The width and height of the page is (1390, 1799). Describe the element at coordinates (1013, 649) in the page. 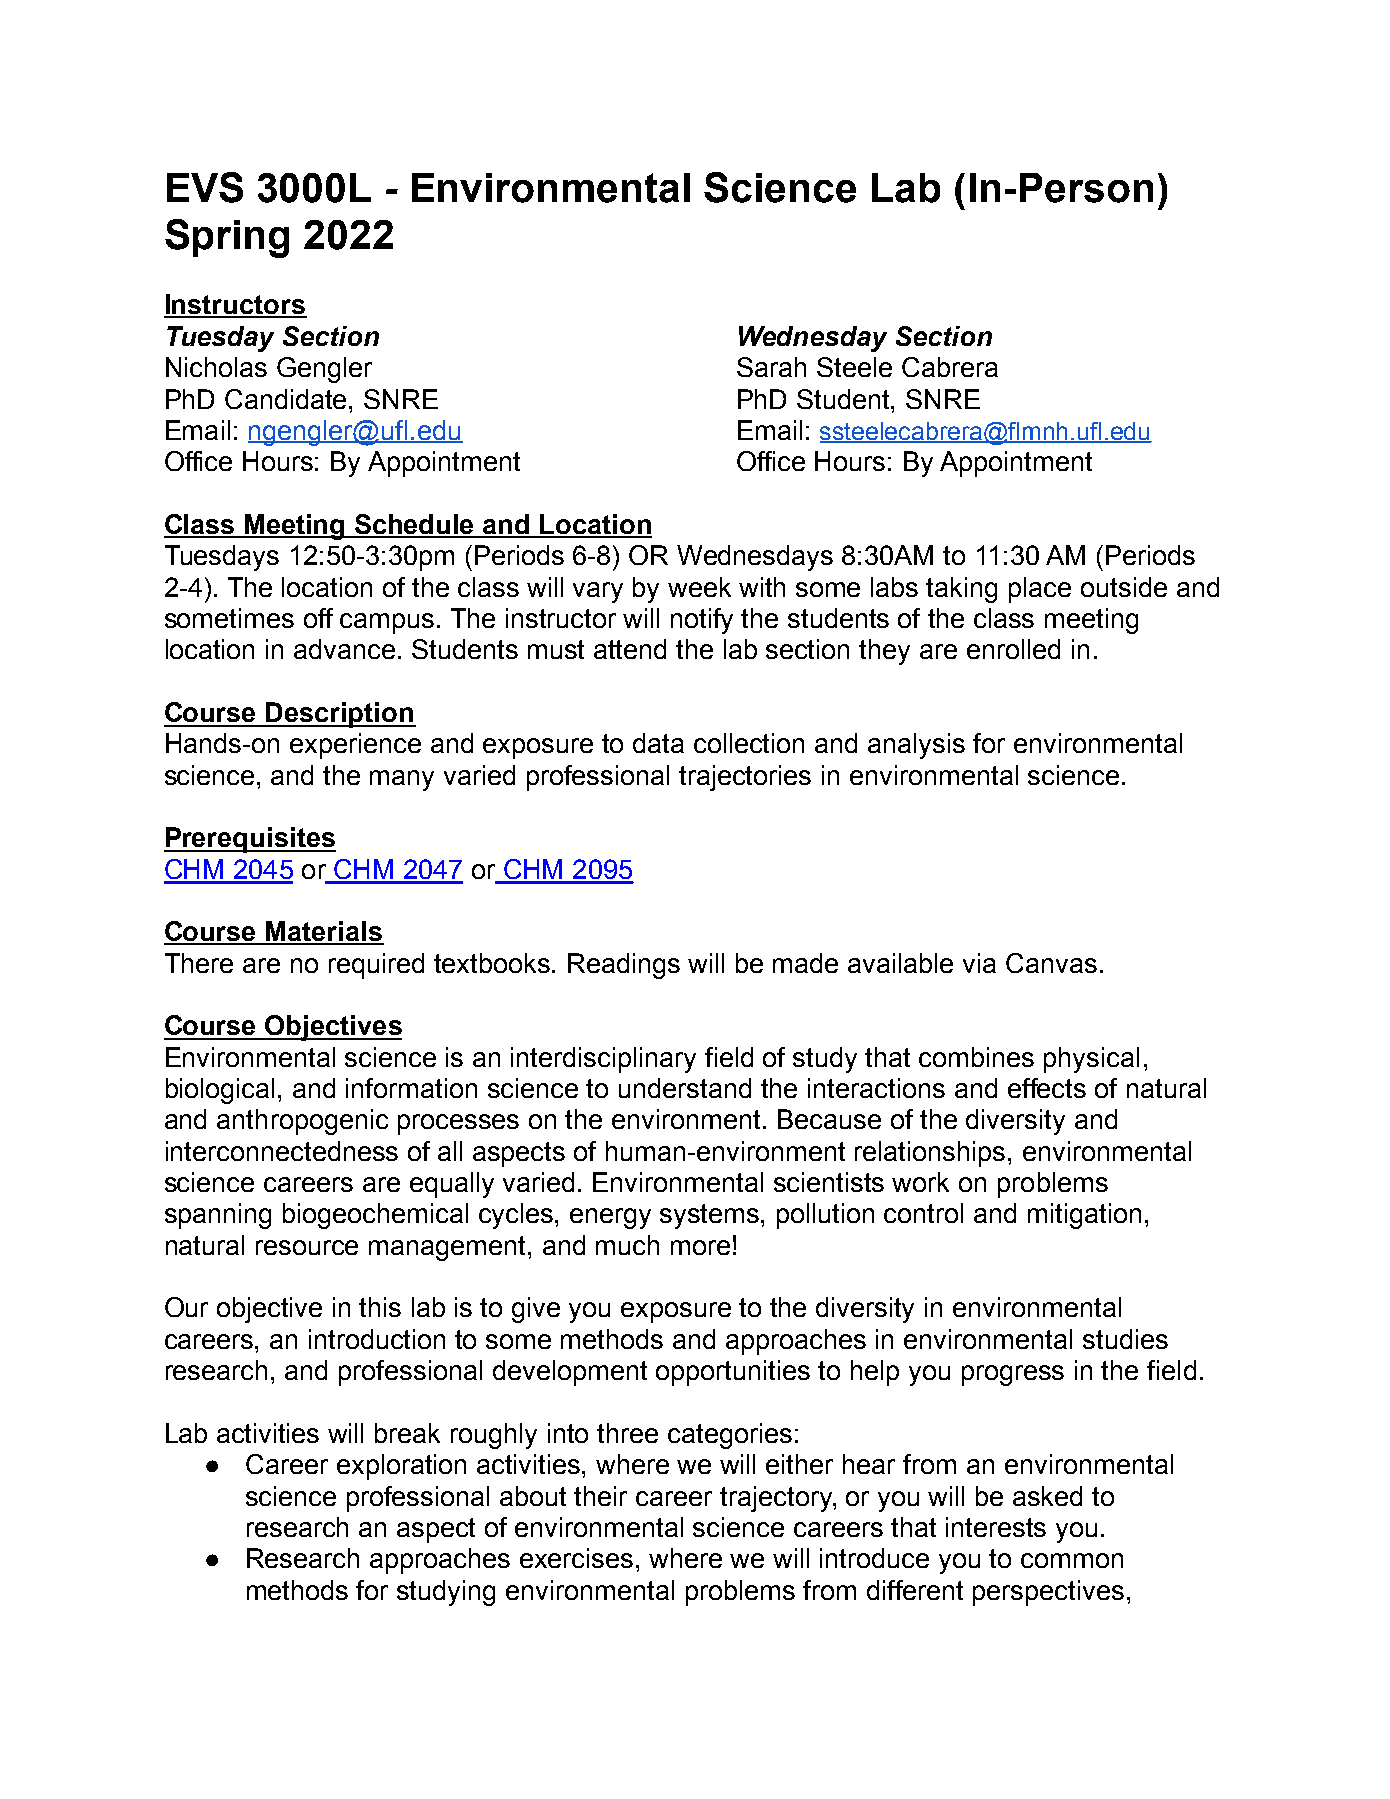

I see `enrolled` at that location.
